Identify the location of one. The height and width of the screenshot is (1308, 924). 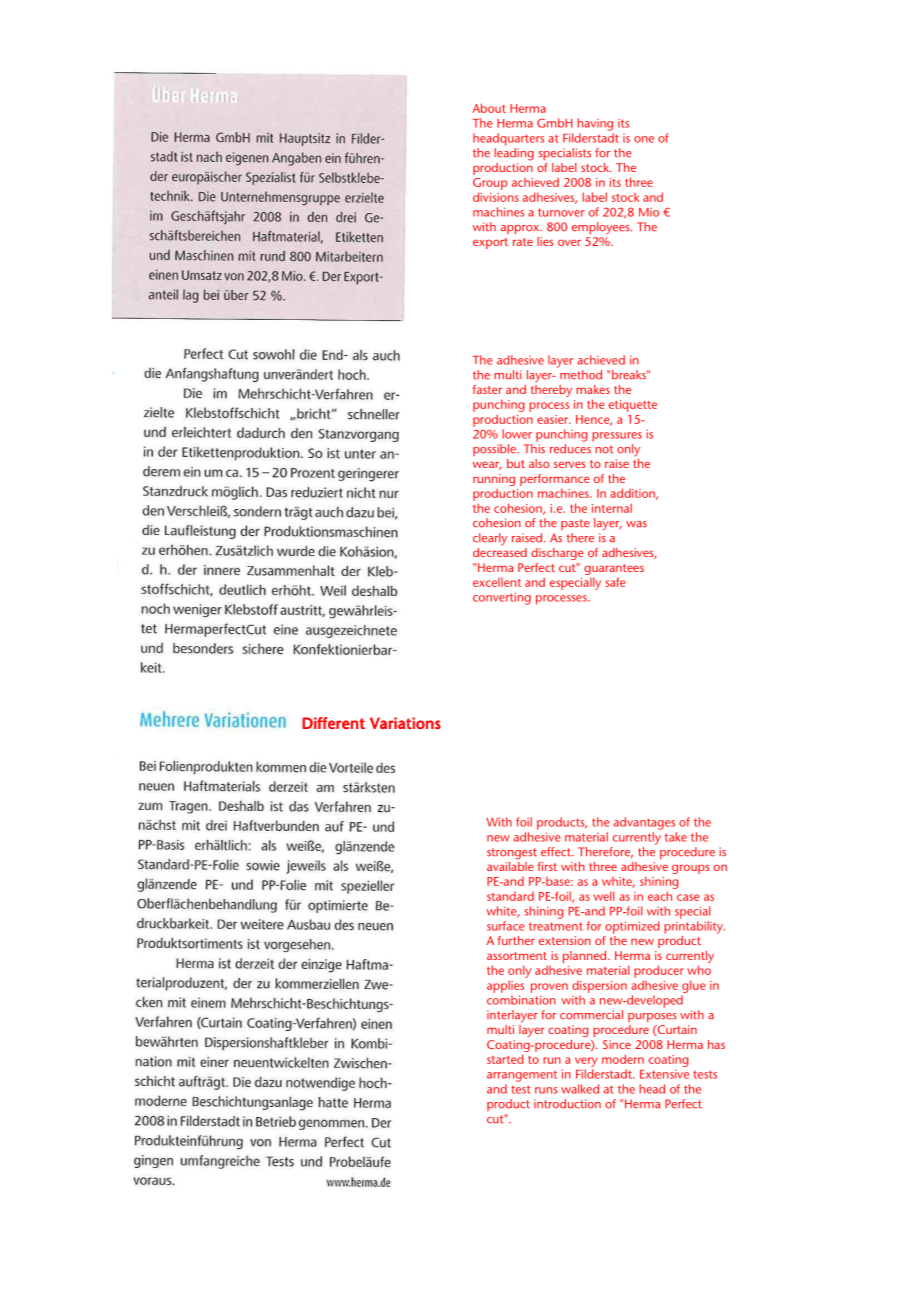
(644, 139).
